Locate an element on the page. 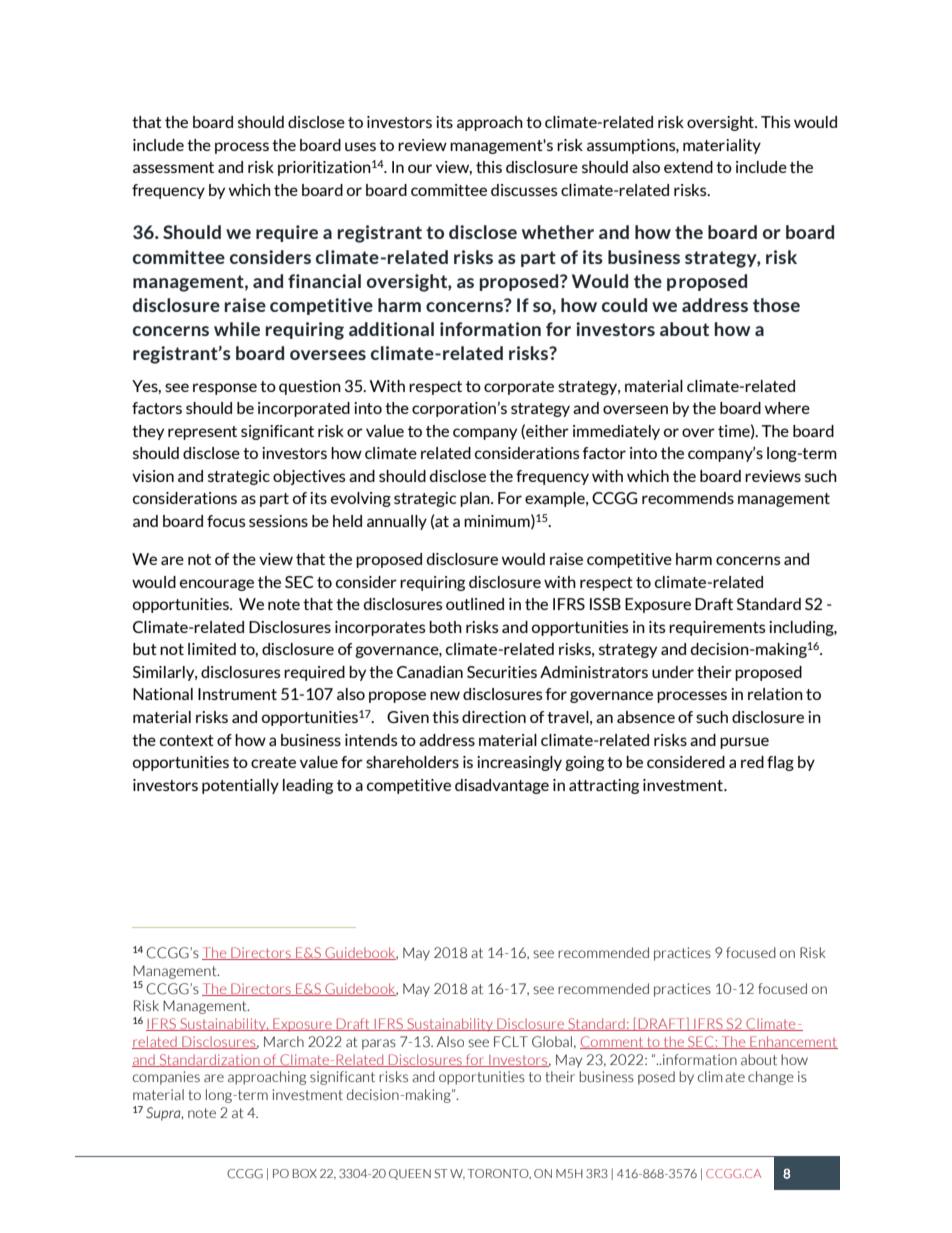  recommends is located at coordinates (688, 498).
